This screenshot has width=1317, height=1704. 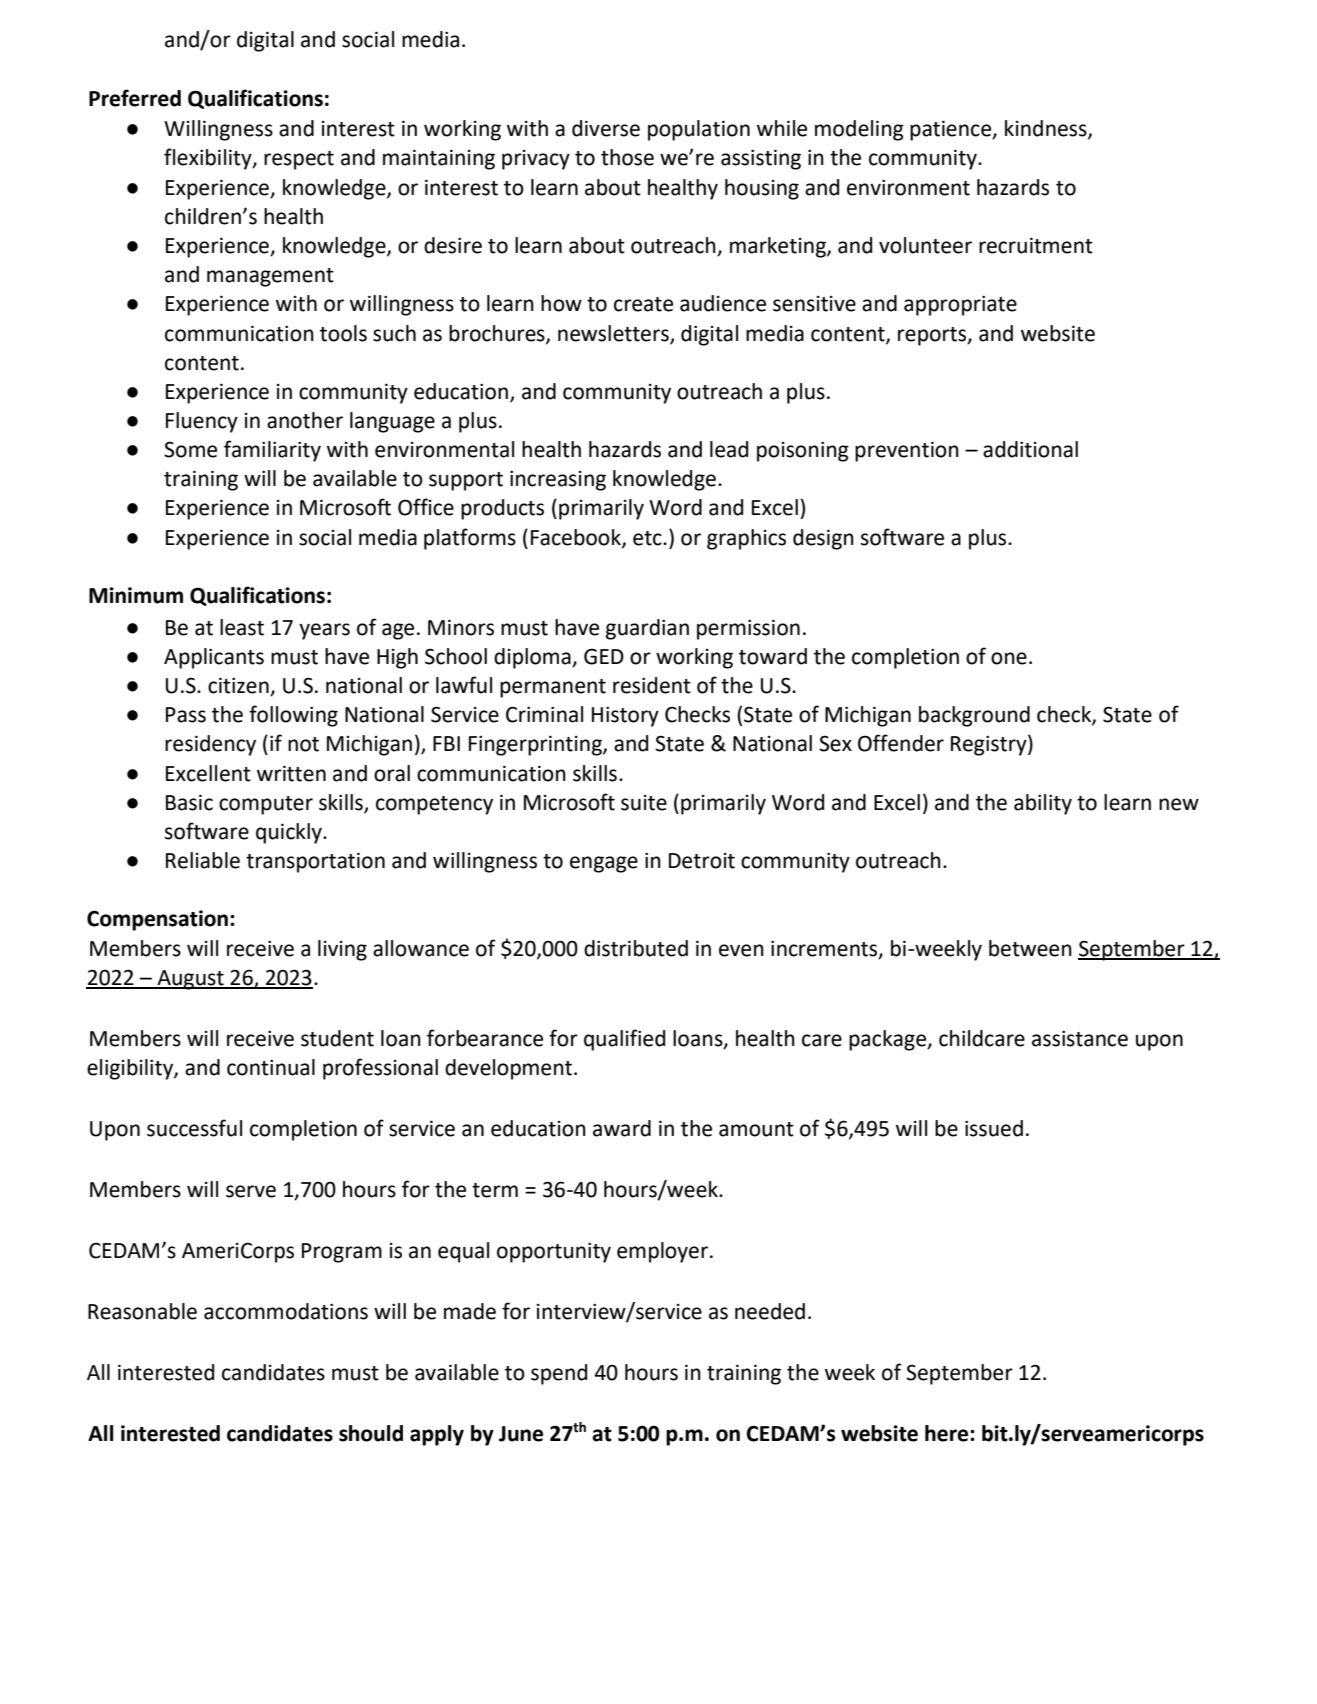 What do you see at coordinates (291, 773) in the screenshot?
I see `written` at bounding box center [291, 773].
